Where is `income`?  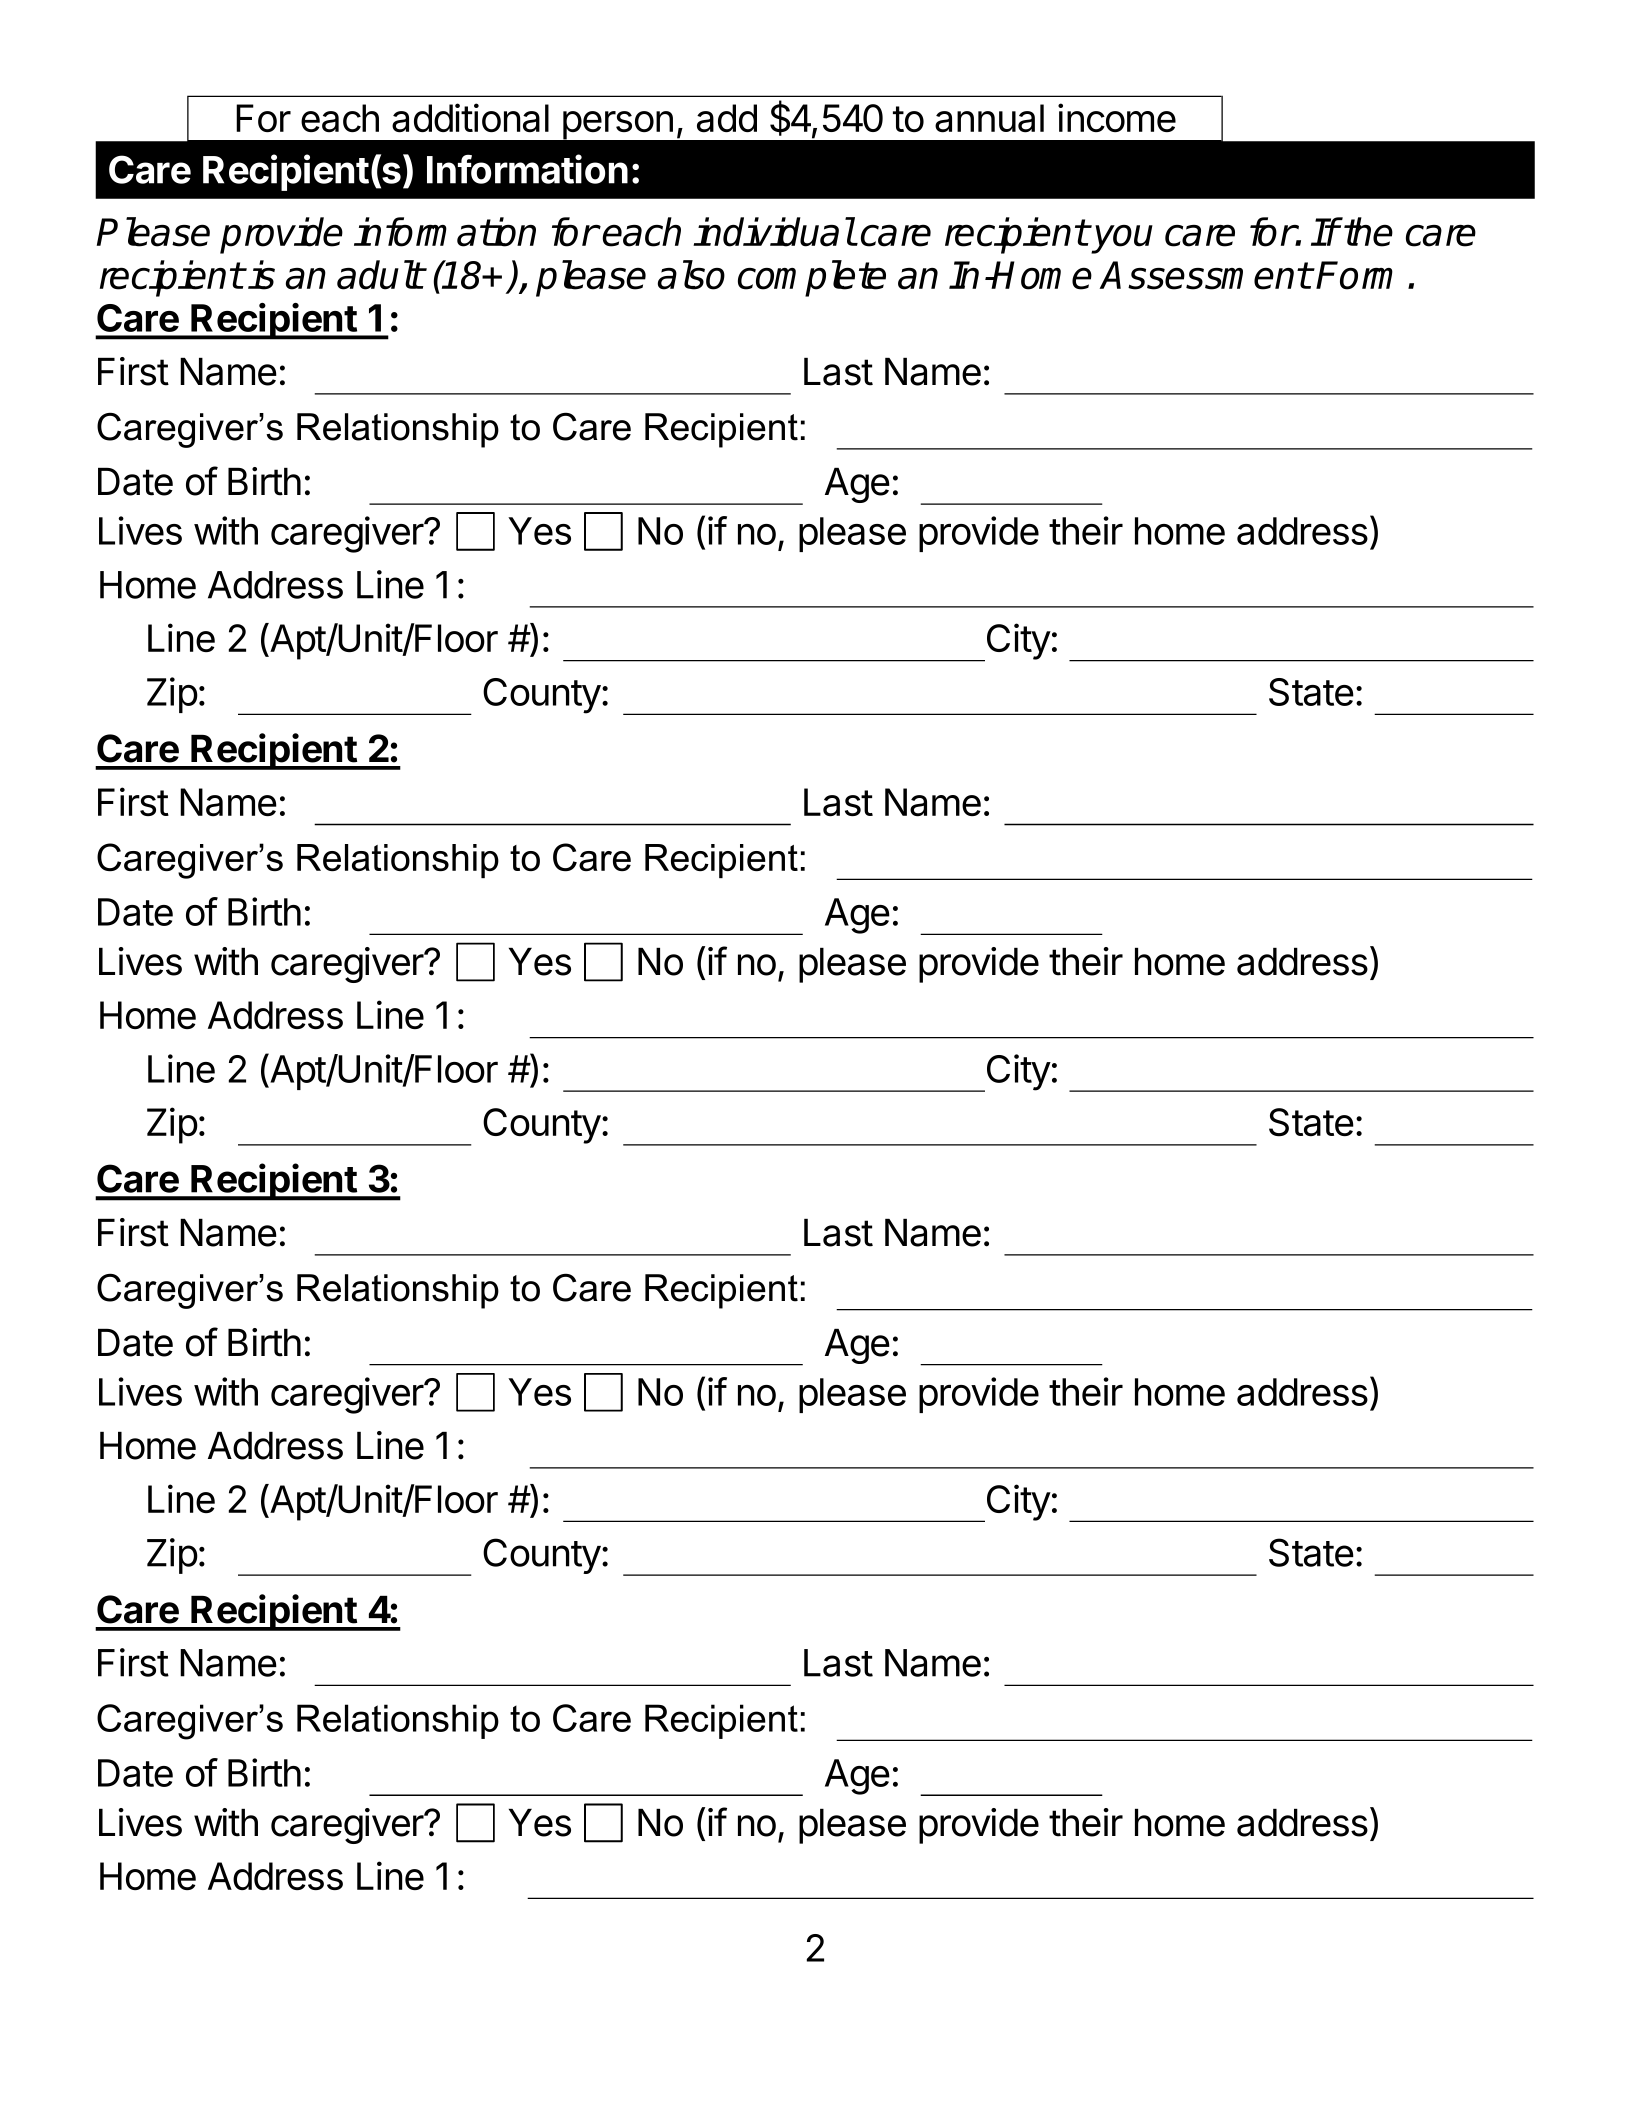 income is located at coordinates (1117, 117).
